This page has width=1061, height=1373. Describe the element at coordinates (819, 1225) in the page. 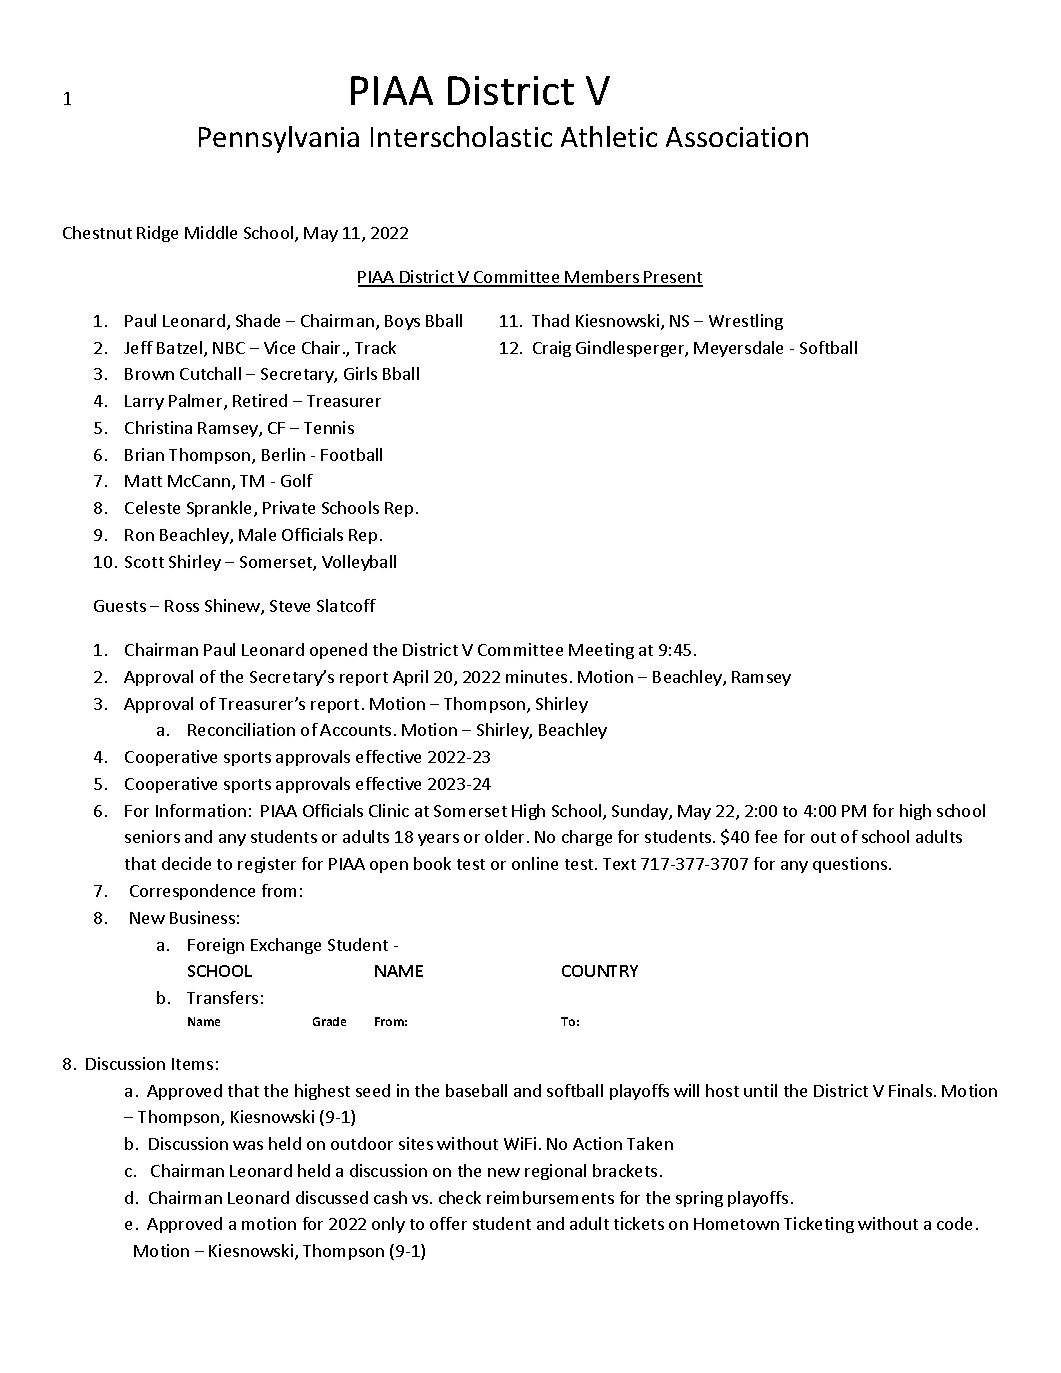

I see `Ticketing` at that location.
